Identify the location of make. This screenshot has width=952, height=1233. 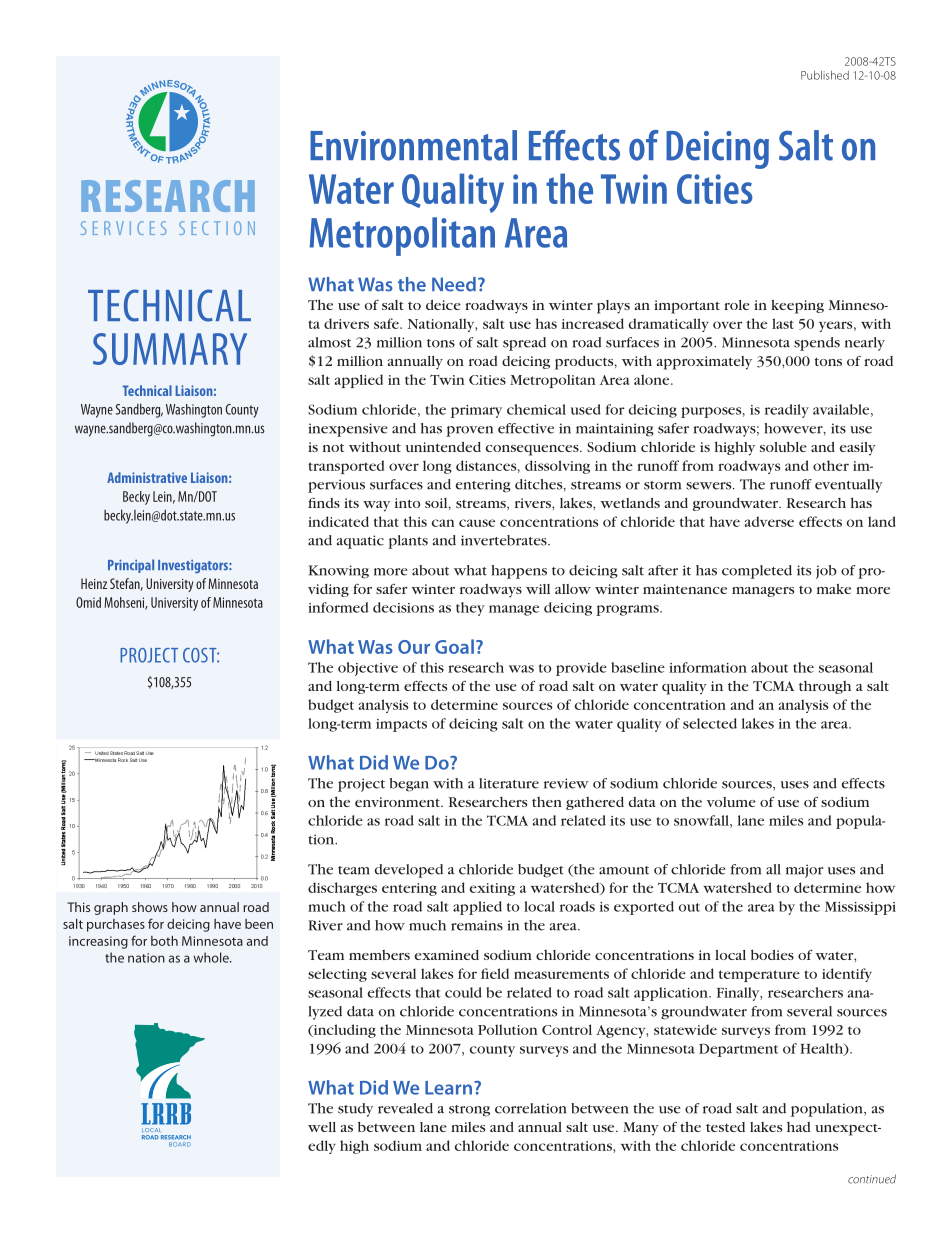
(834, 588).
